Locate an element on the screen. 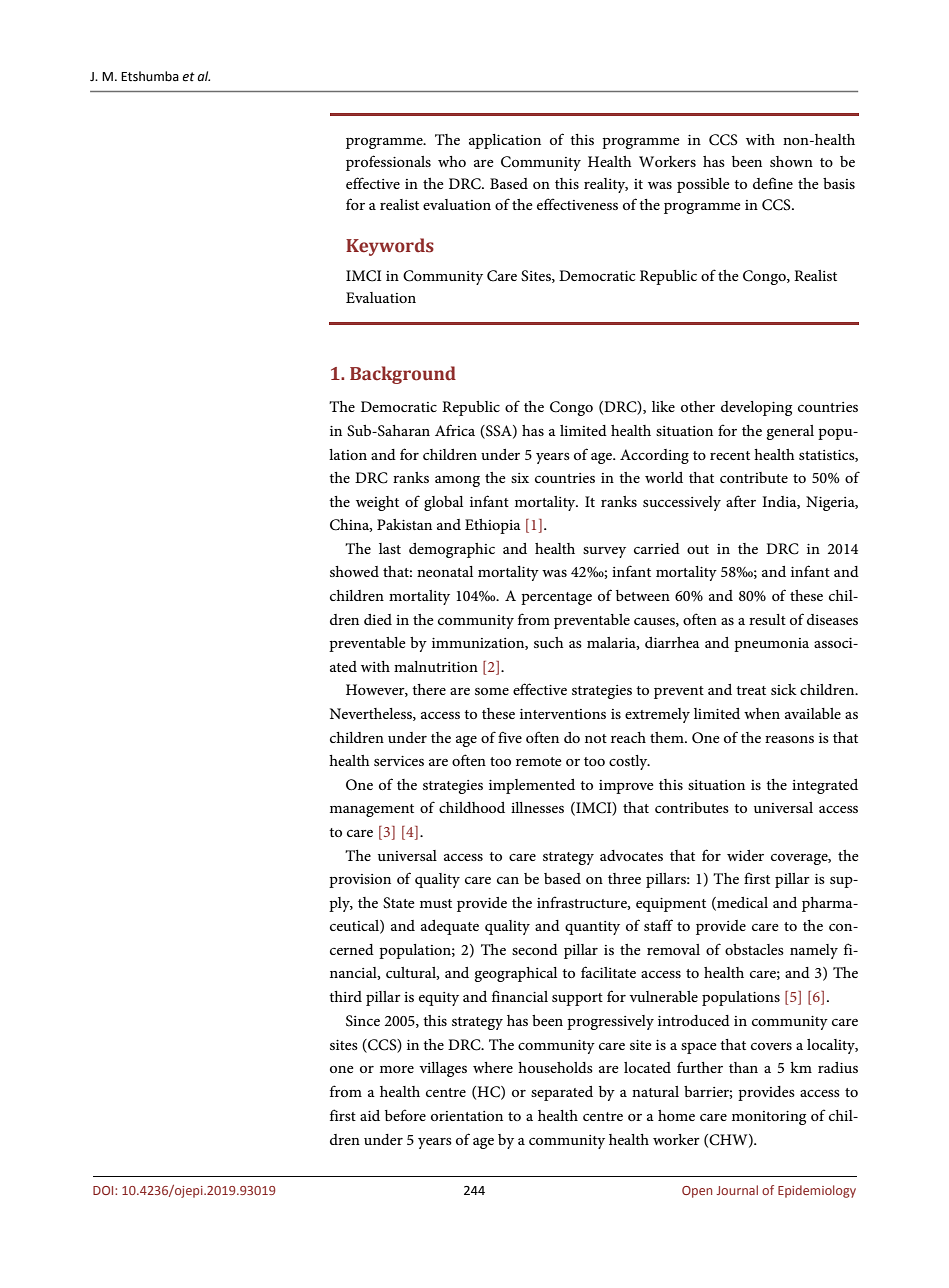 The height and width of the screenshot is (1288, 949). Africa is located at coordinates (455, 430).
